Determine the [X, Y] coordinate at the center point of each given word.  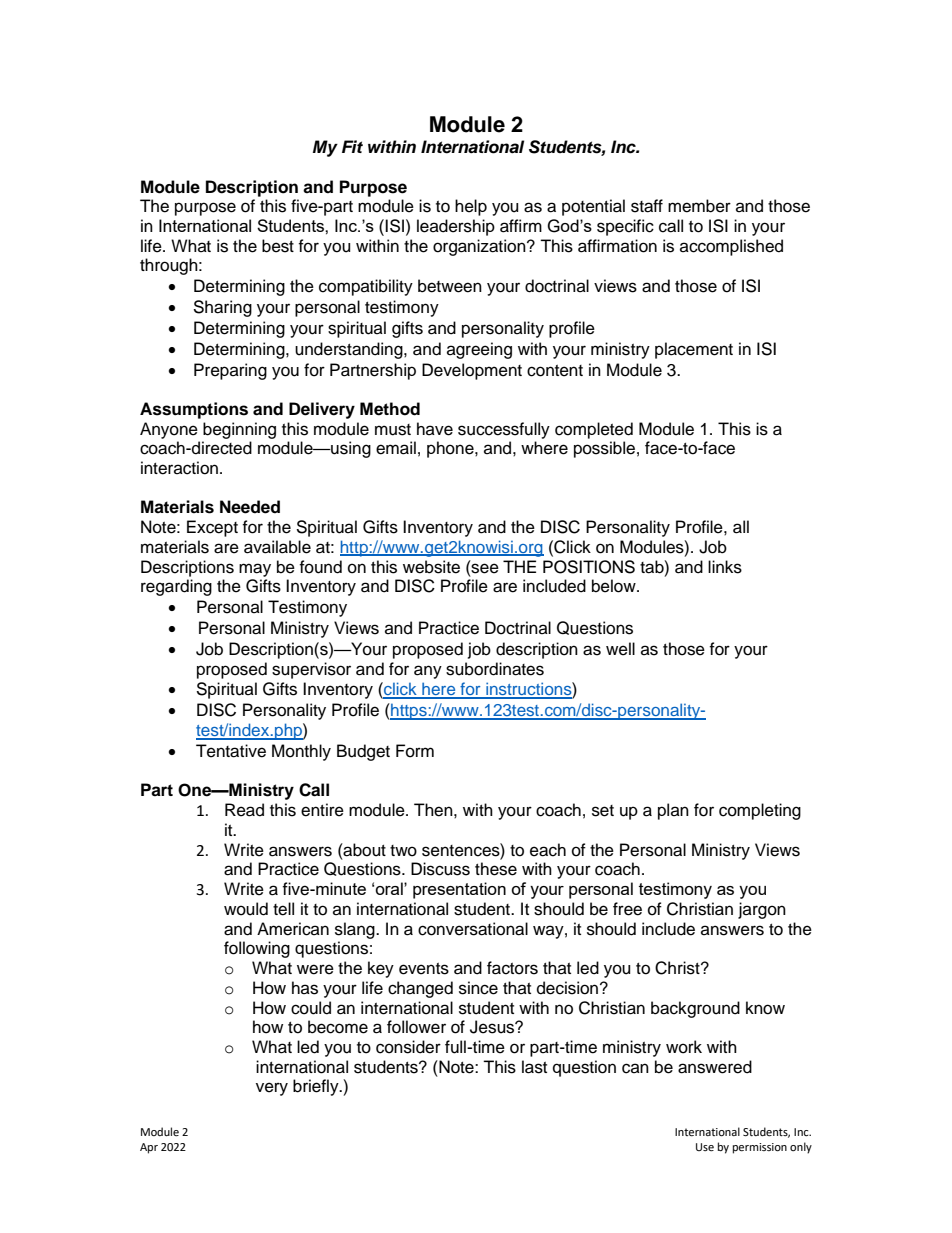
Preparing [230, 371]
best [278, 246]
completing [760, 811]
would [246, 909]
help [471, 207]
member [699, 206]
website [431, 567]
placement [694, 350]
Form [415, 751]
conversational [473, 929]
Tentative [231, 751]
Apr [149, 1148]
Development [472, 371]
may [255, 570]
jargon [762, 910]
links [725, 567]
